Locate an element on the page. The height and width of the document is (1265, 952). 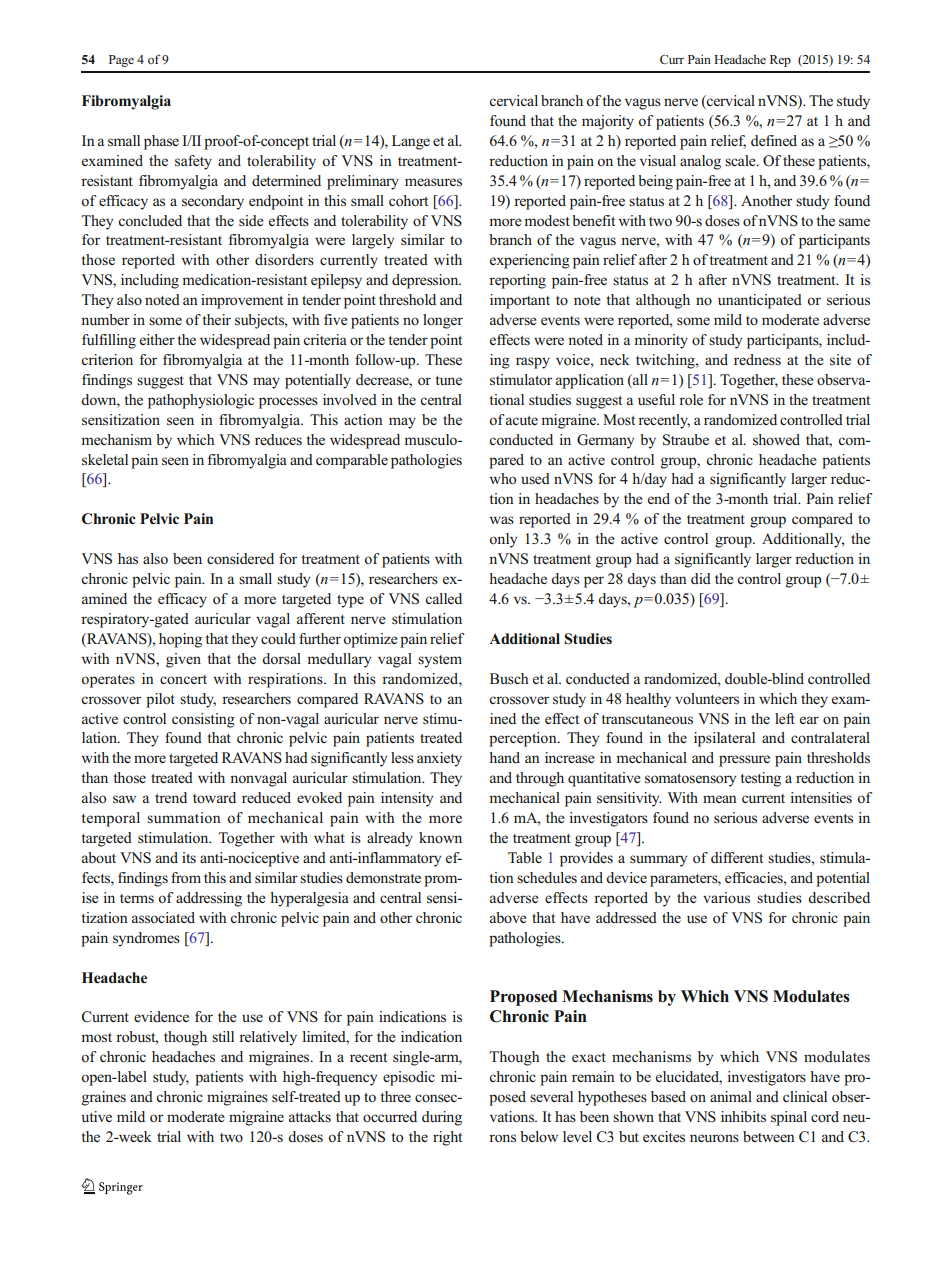
Lange is located at coordinates (411, 142).
